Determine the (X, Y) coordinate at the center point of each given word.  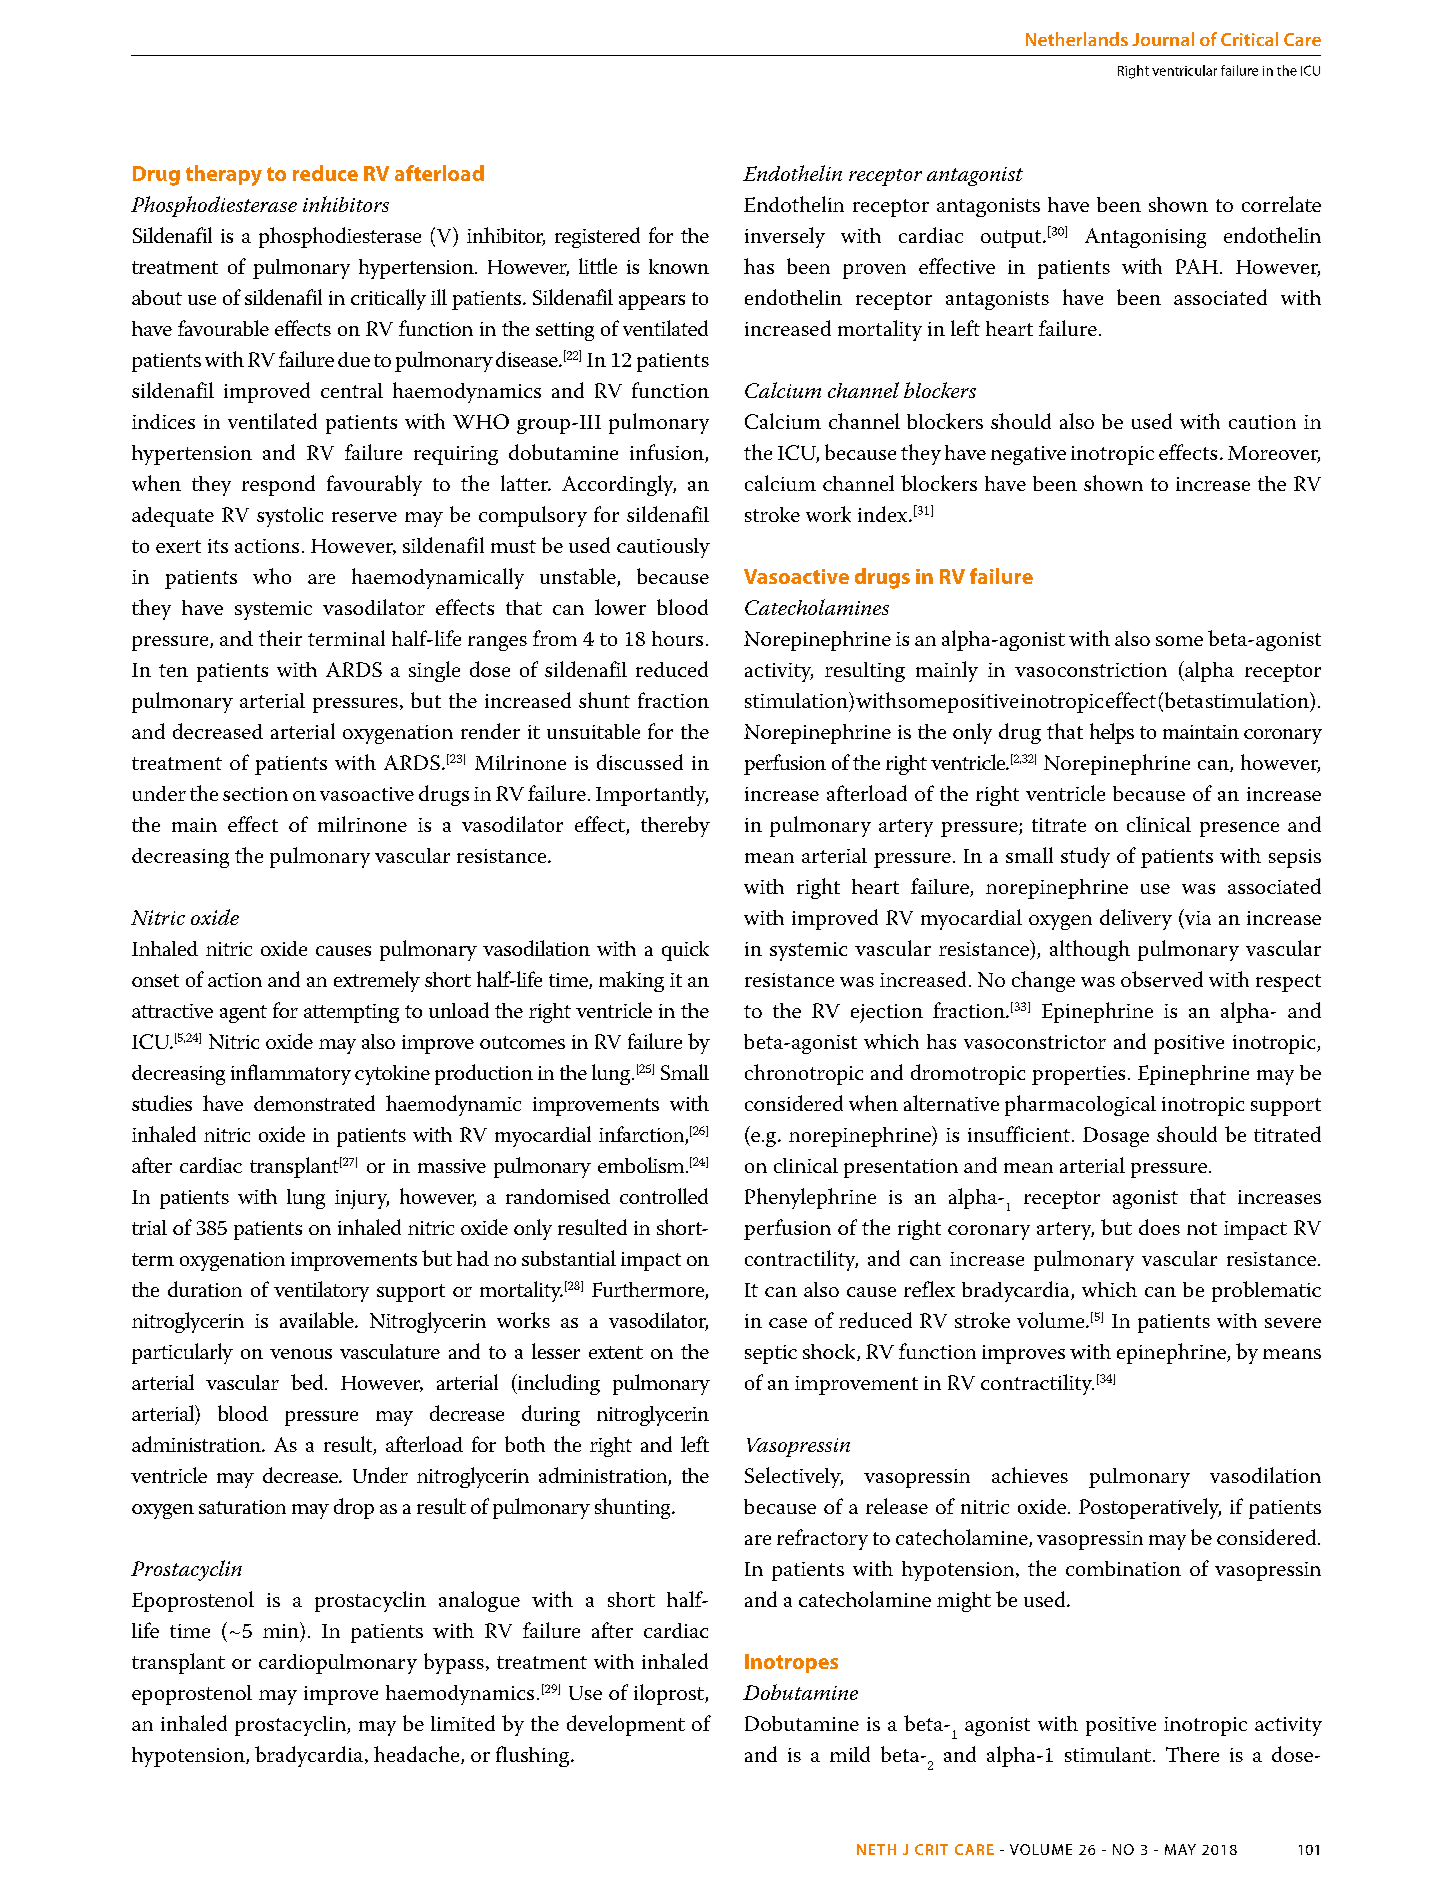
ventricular (1184, 70)
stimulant (1108, 1754)
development (626, 1725)
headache (418, 1755)
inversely (785, 237)
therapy (224, 175)
